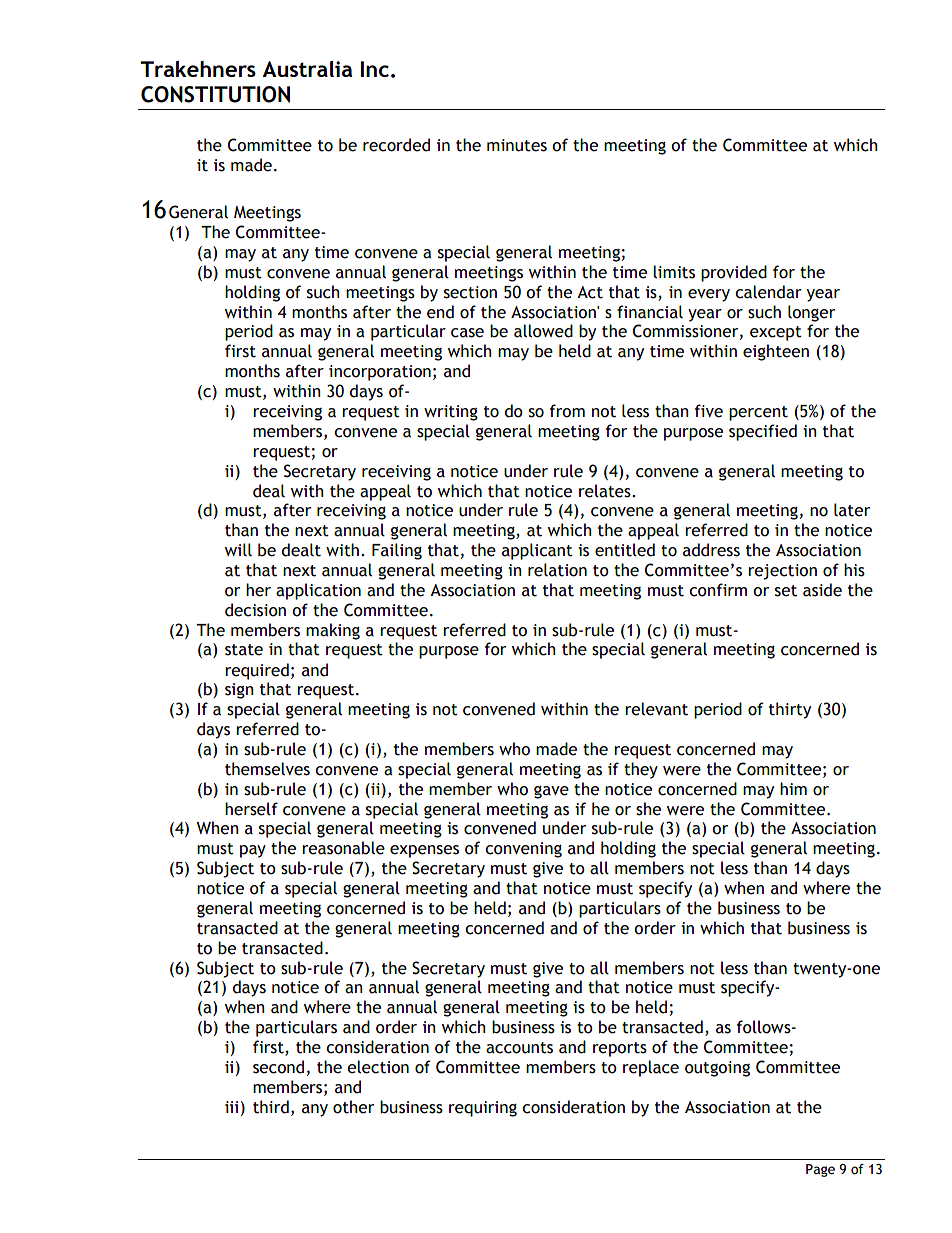  I want to click on decision, so click(255, 610).
